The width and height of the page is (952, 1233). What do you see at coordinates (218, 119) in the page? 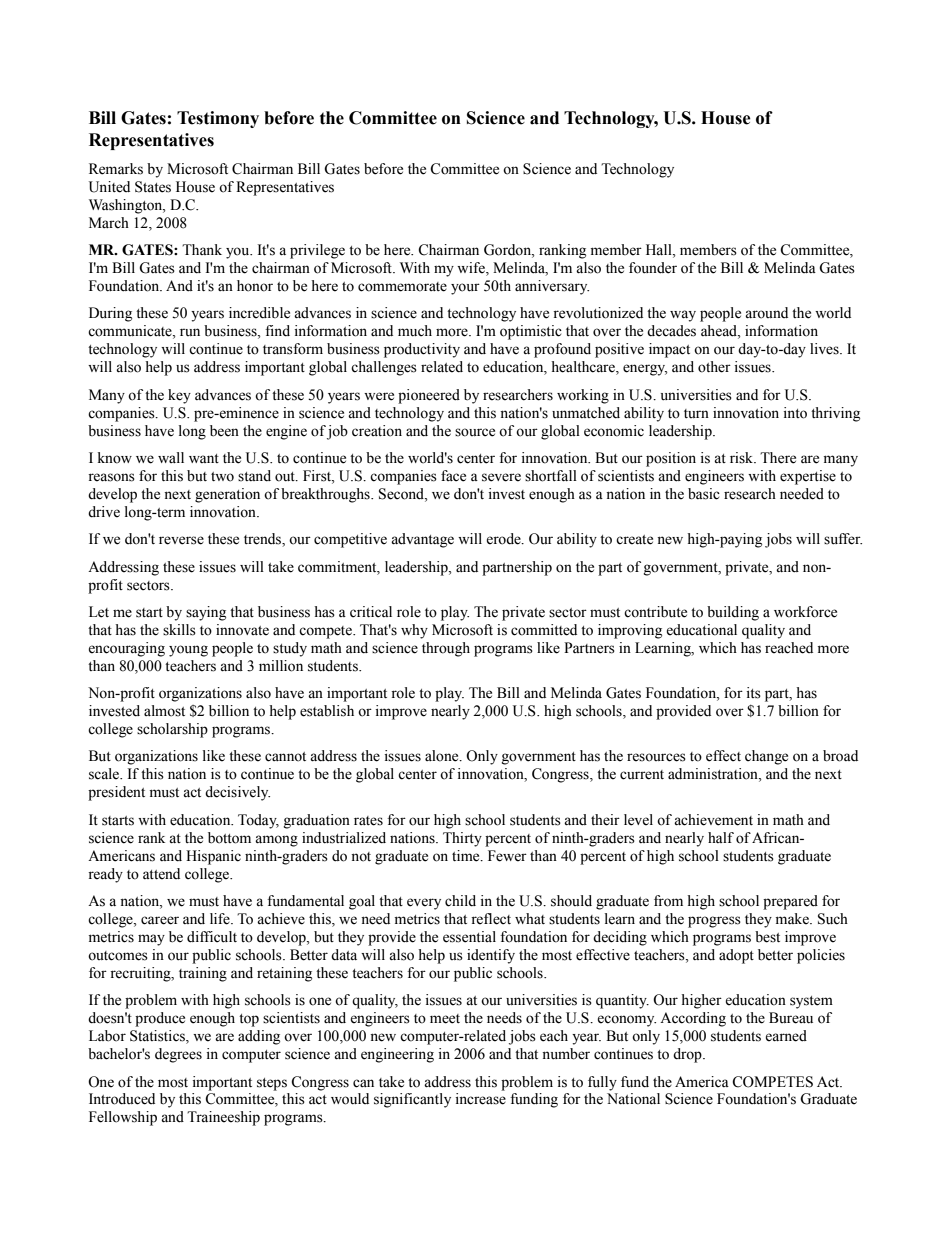
I see `Testimony` at bounding box center [218, 119].
